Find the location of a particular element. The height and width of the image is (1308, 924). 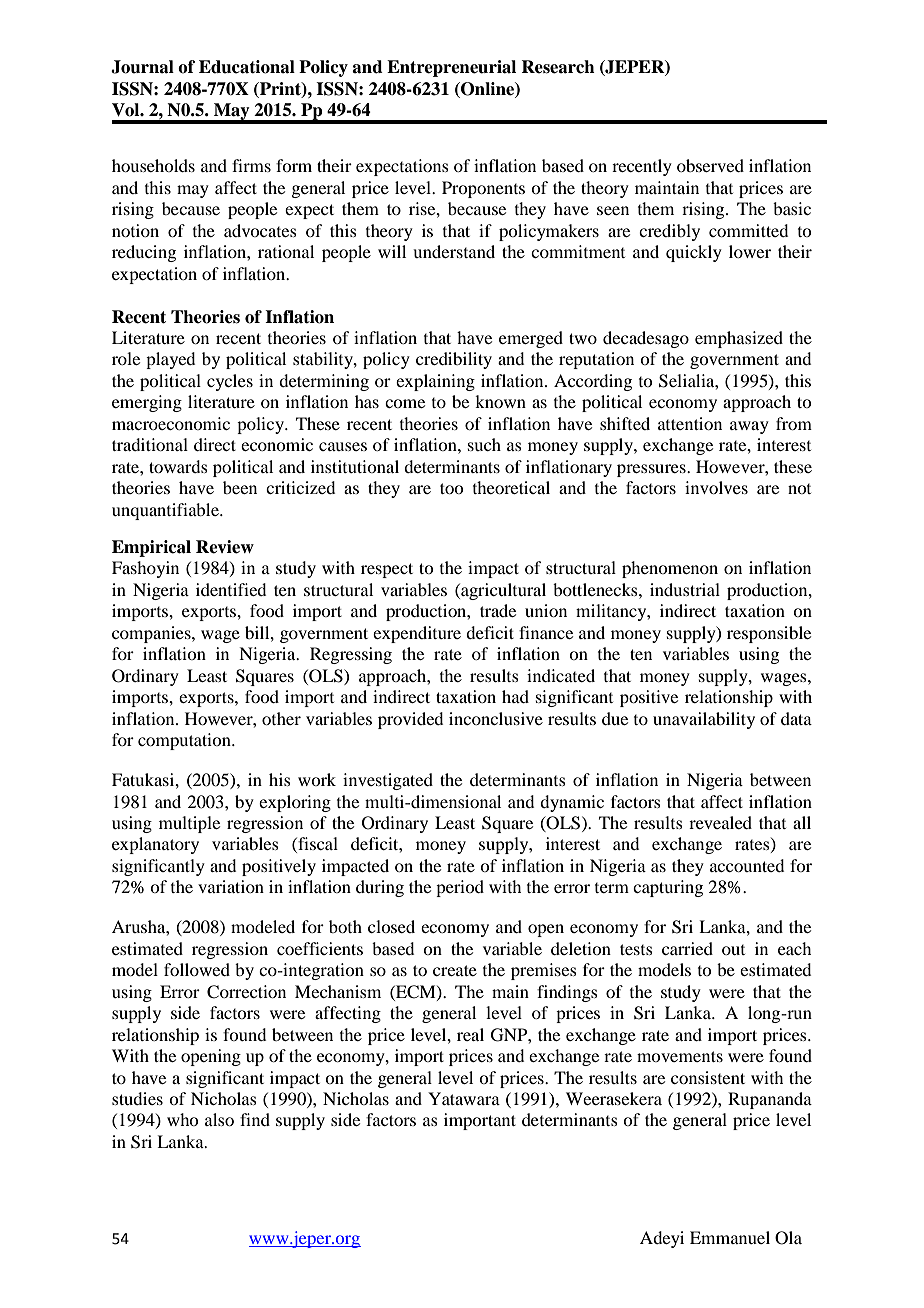

companies is located at coordinates (152, 634).
